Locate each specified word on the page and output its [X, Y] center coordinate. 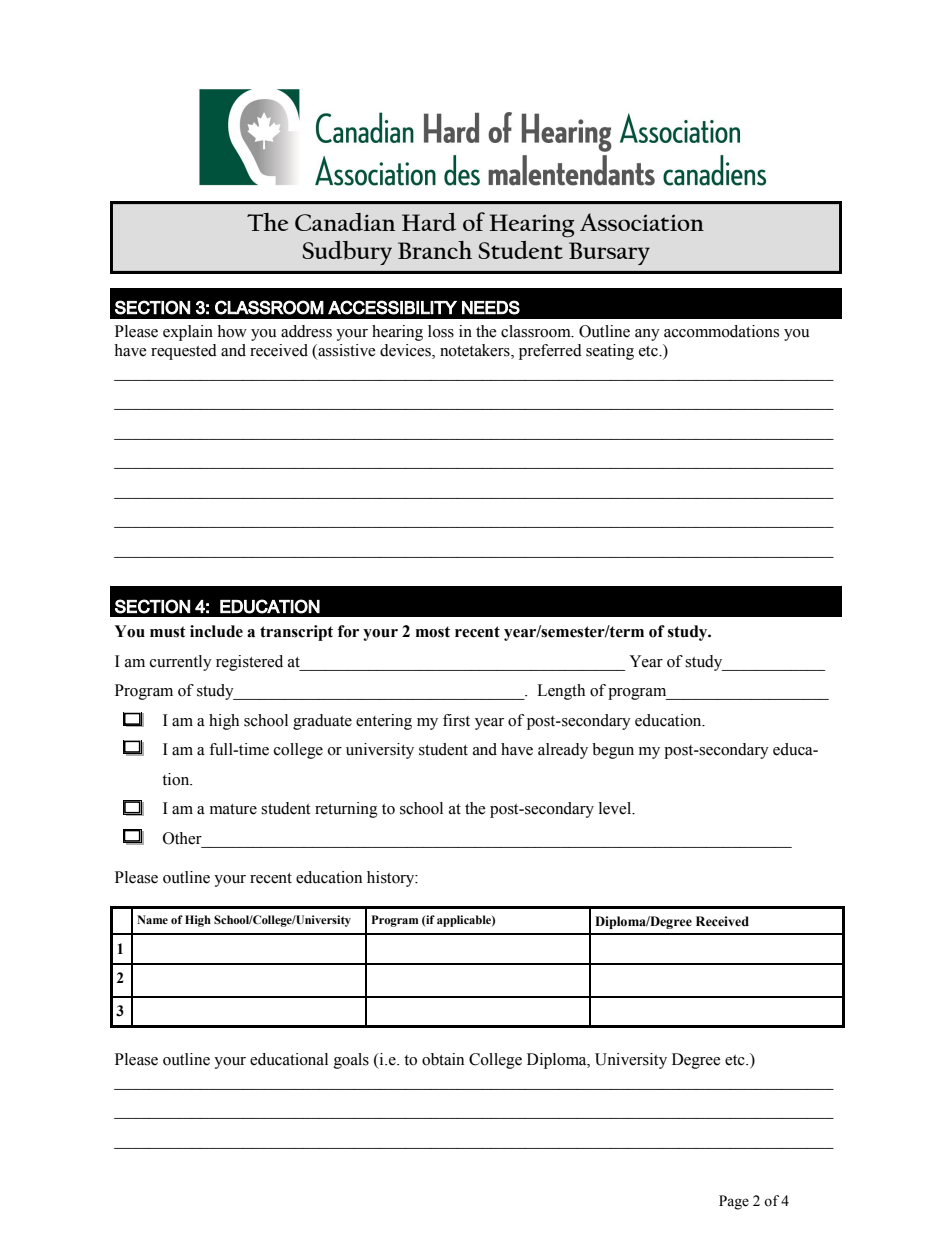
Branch [435, 250]
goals [351, 1061]
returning [346, 810]
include [216, 631]
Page [734, 1202]
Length [561, 692]
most [433, 632]
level [616, 808]
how [232, 331]
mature [233, 809]
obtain [443, 1059]
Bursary [609, 253]
